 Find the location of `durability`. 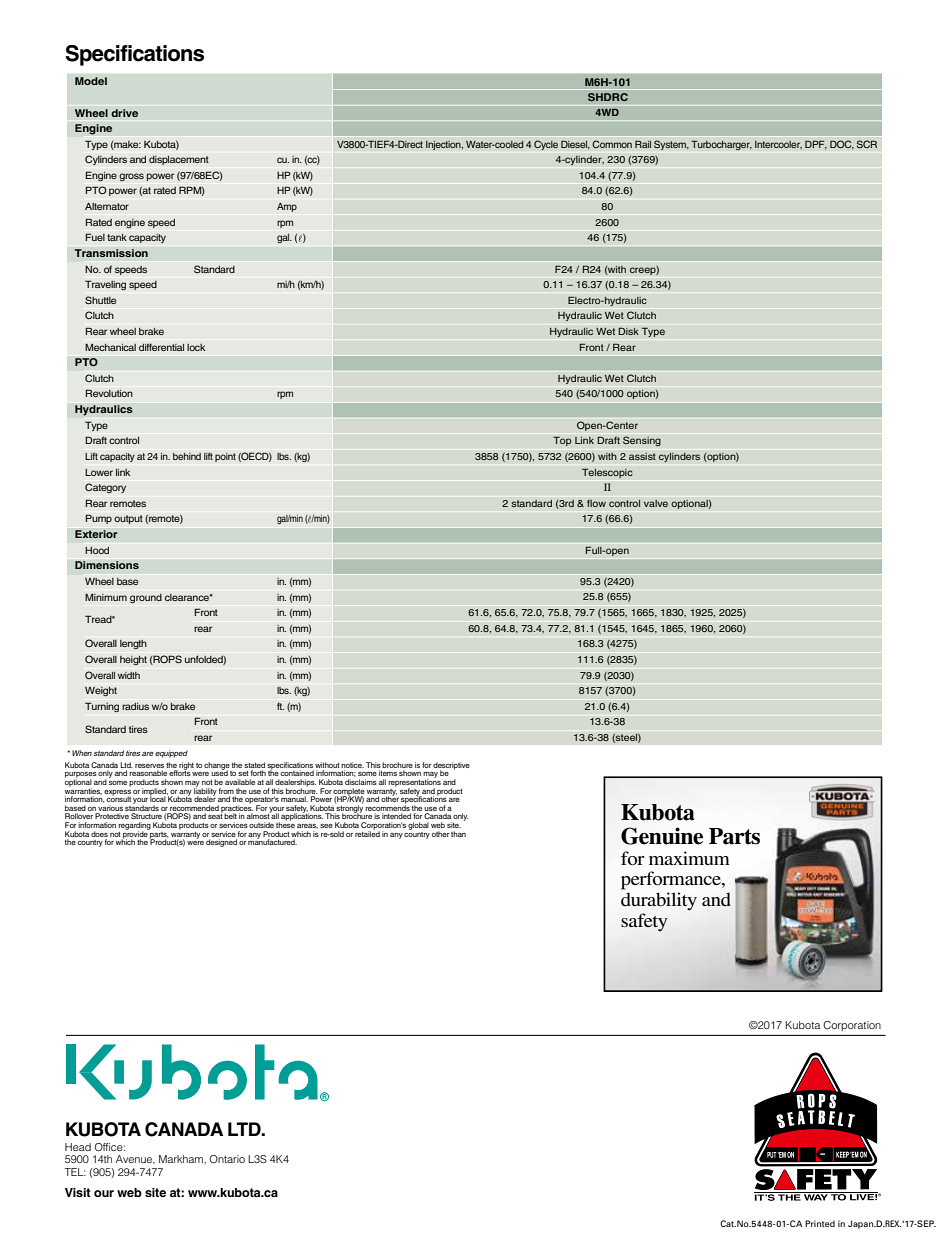

durability is located at coordinates (659, 901).
